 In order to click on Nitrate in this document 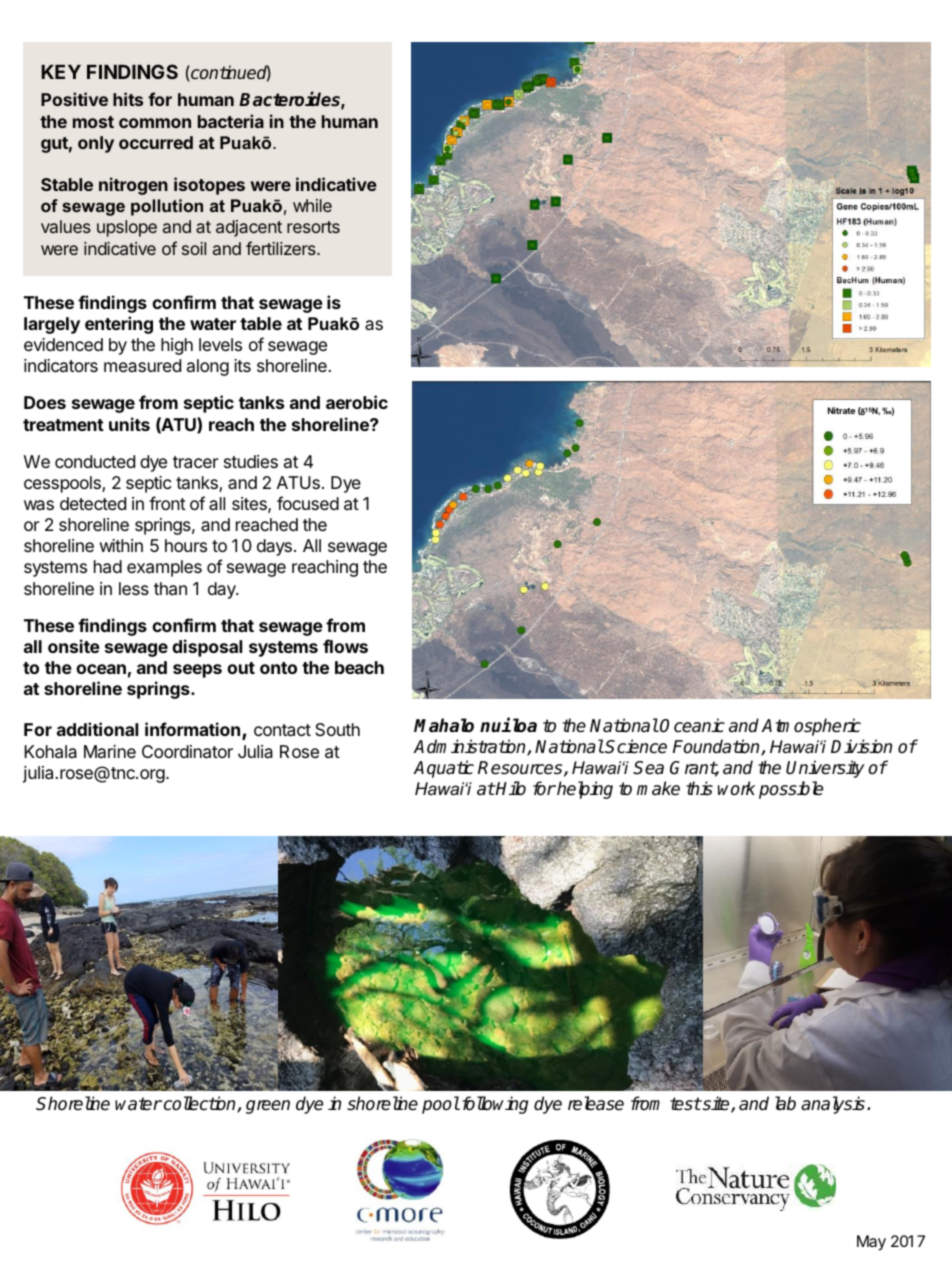, I will do `click(841, 410)`.
